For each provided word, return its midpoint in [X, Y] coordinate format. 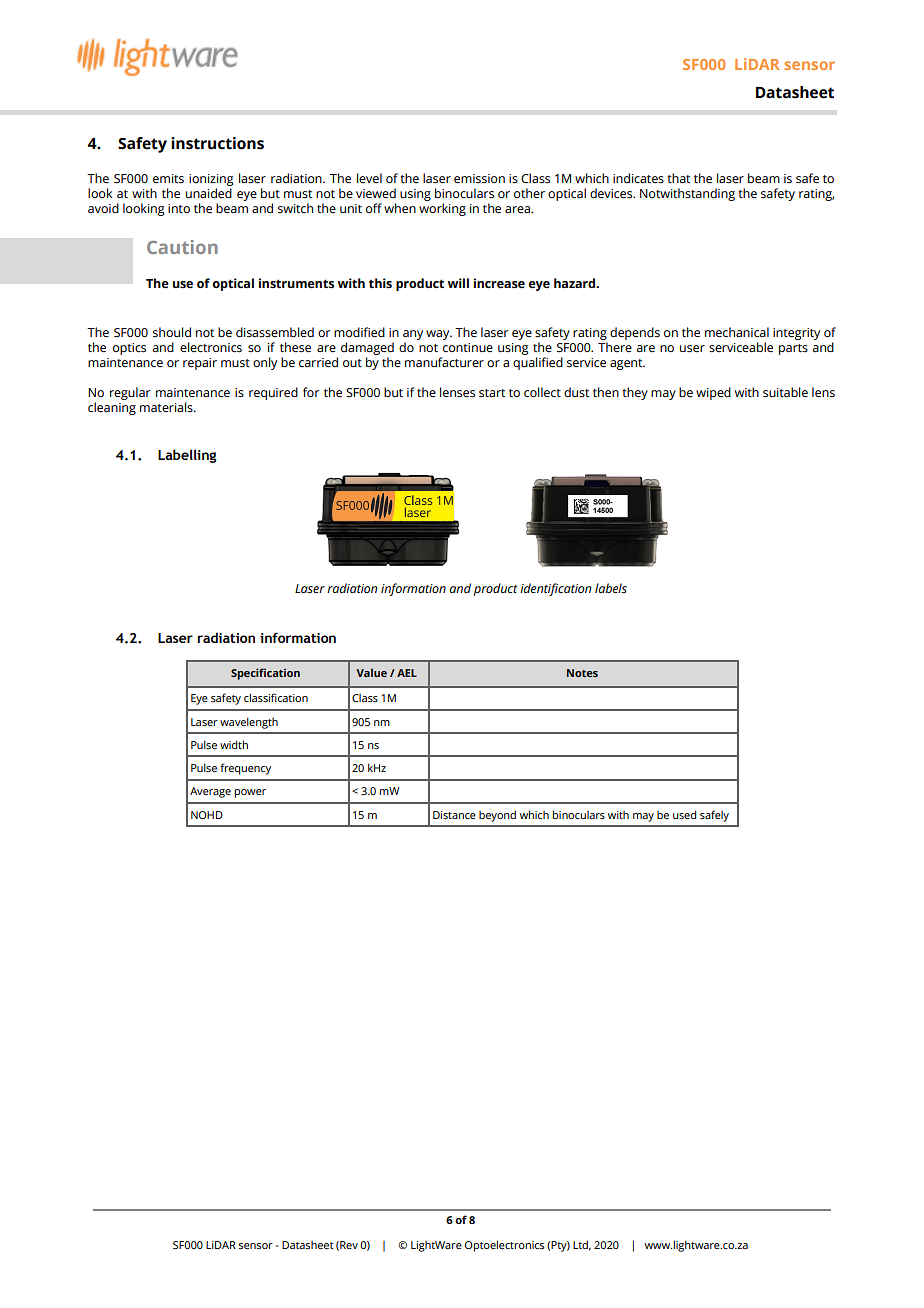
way [439, 335]
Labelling [187, 456]
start [492, 393]
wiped [713, 393]
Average [210, 792]
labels [611, 588]
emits [168, 179]
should [172, 332]
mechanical [737, 332]
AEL [407, 673]
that [678, 178]
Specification [265, 674]
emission [479, 179]
